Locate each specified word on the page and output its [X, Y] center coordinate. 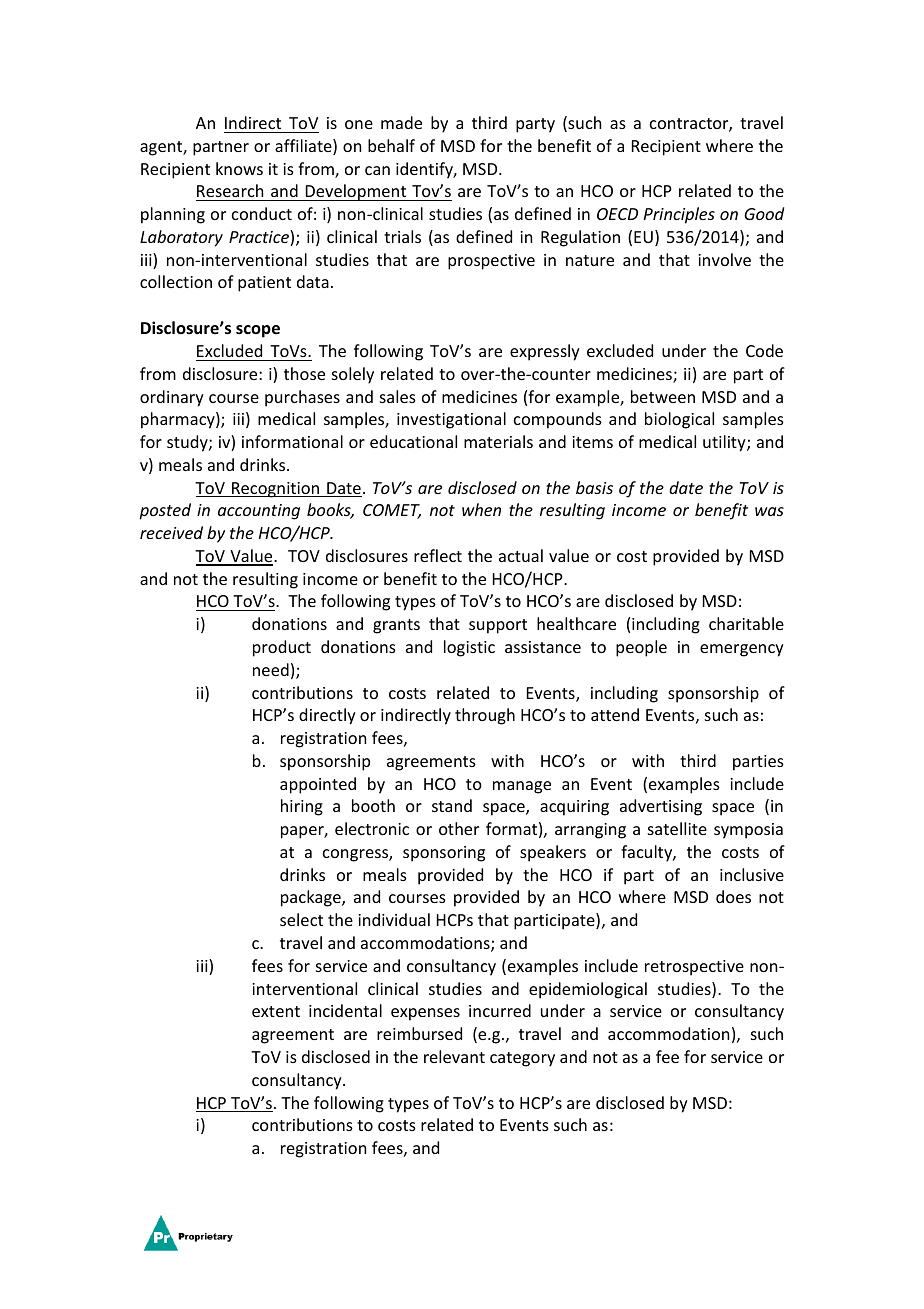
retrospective [694, 968]
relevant [454, 1056]
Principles [679, 215]
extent [276, 1011]
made [401, 122]
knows [239, 168]
